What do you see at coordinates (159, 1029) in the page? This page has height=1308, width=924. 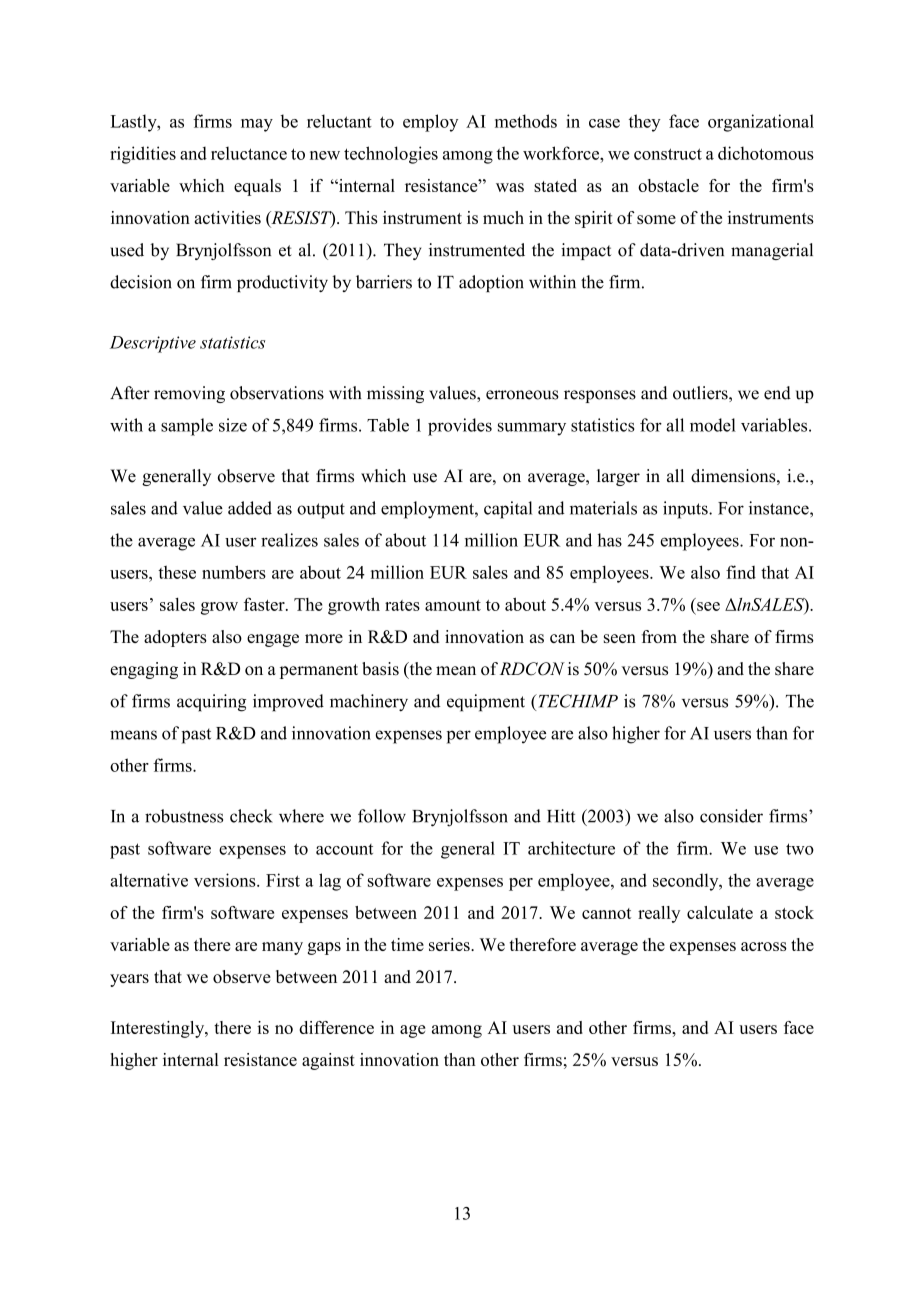 I see `Interestingly` at bounding box center [159, 1029].
